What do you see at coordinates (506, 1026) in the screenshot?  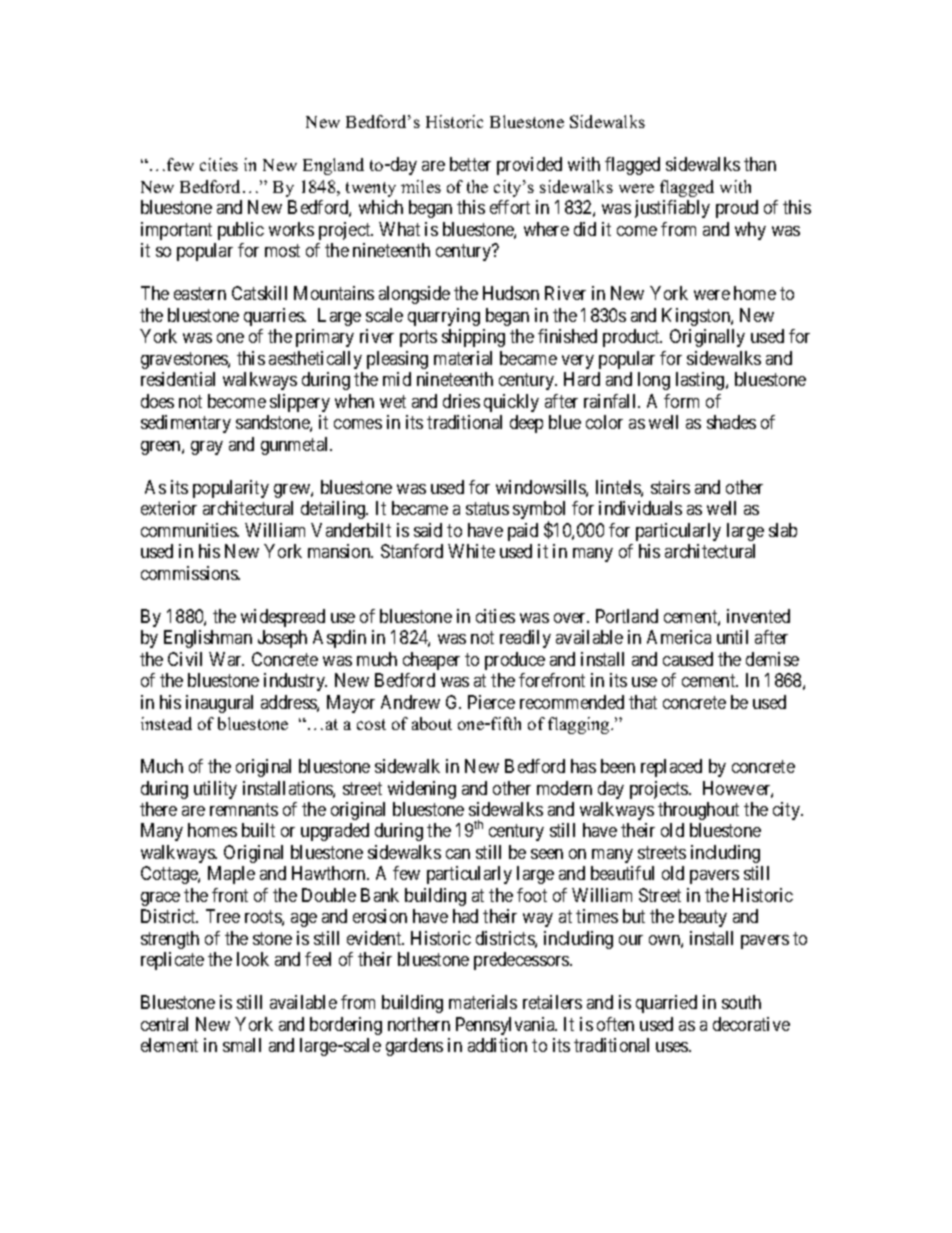 I see `Pennsylvania` at bounding box center [506, 1026].
